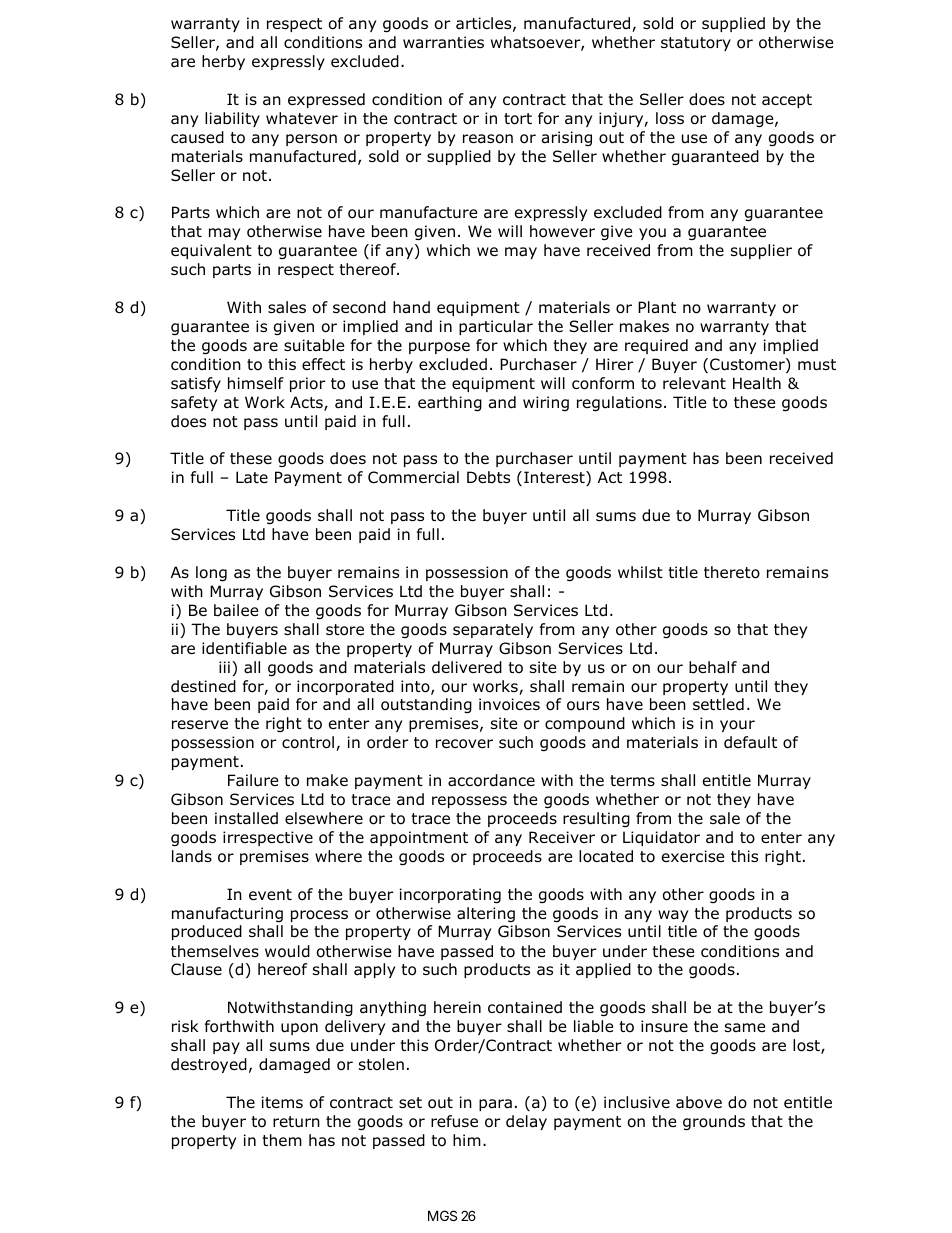 This page has width=952, height=1233. What do you see at coordinates (488, 477) in the page?
I see `Debts` at bounding box center [488, 477].
